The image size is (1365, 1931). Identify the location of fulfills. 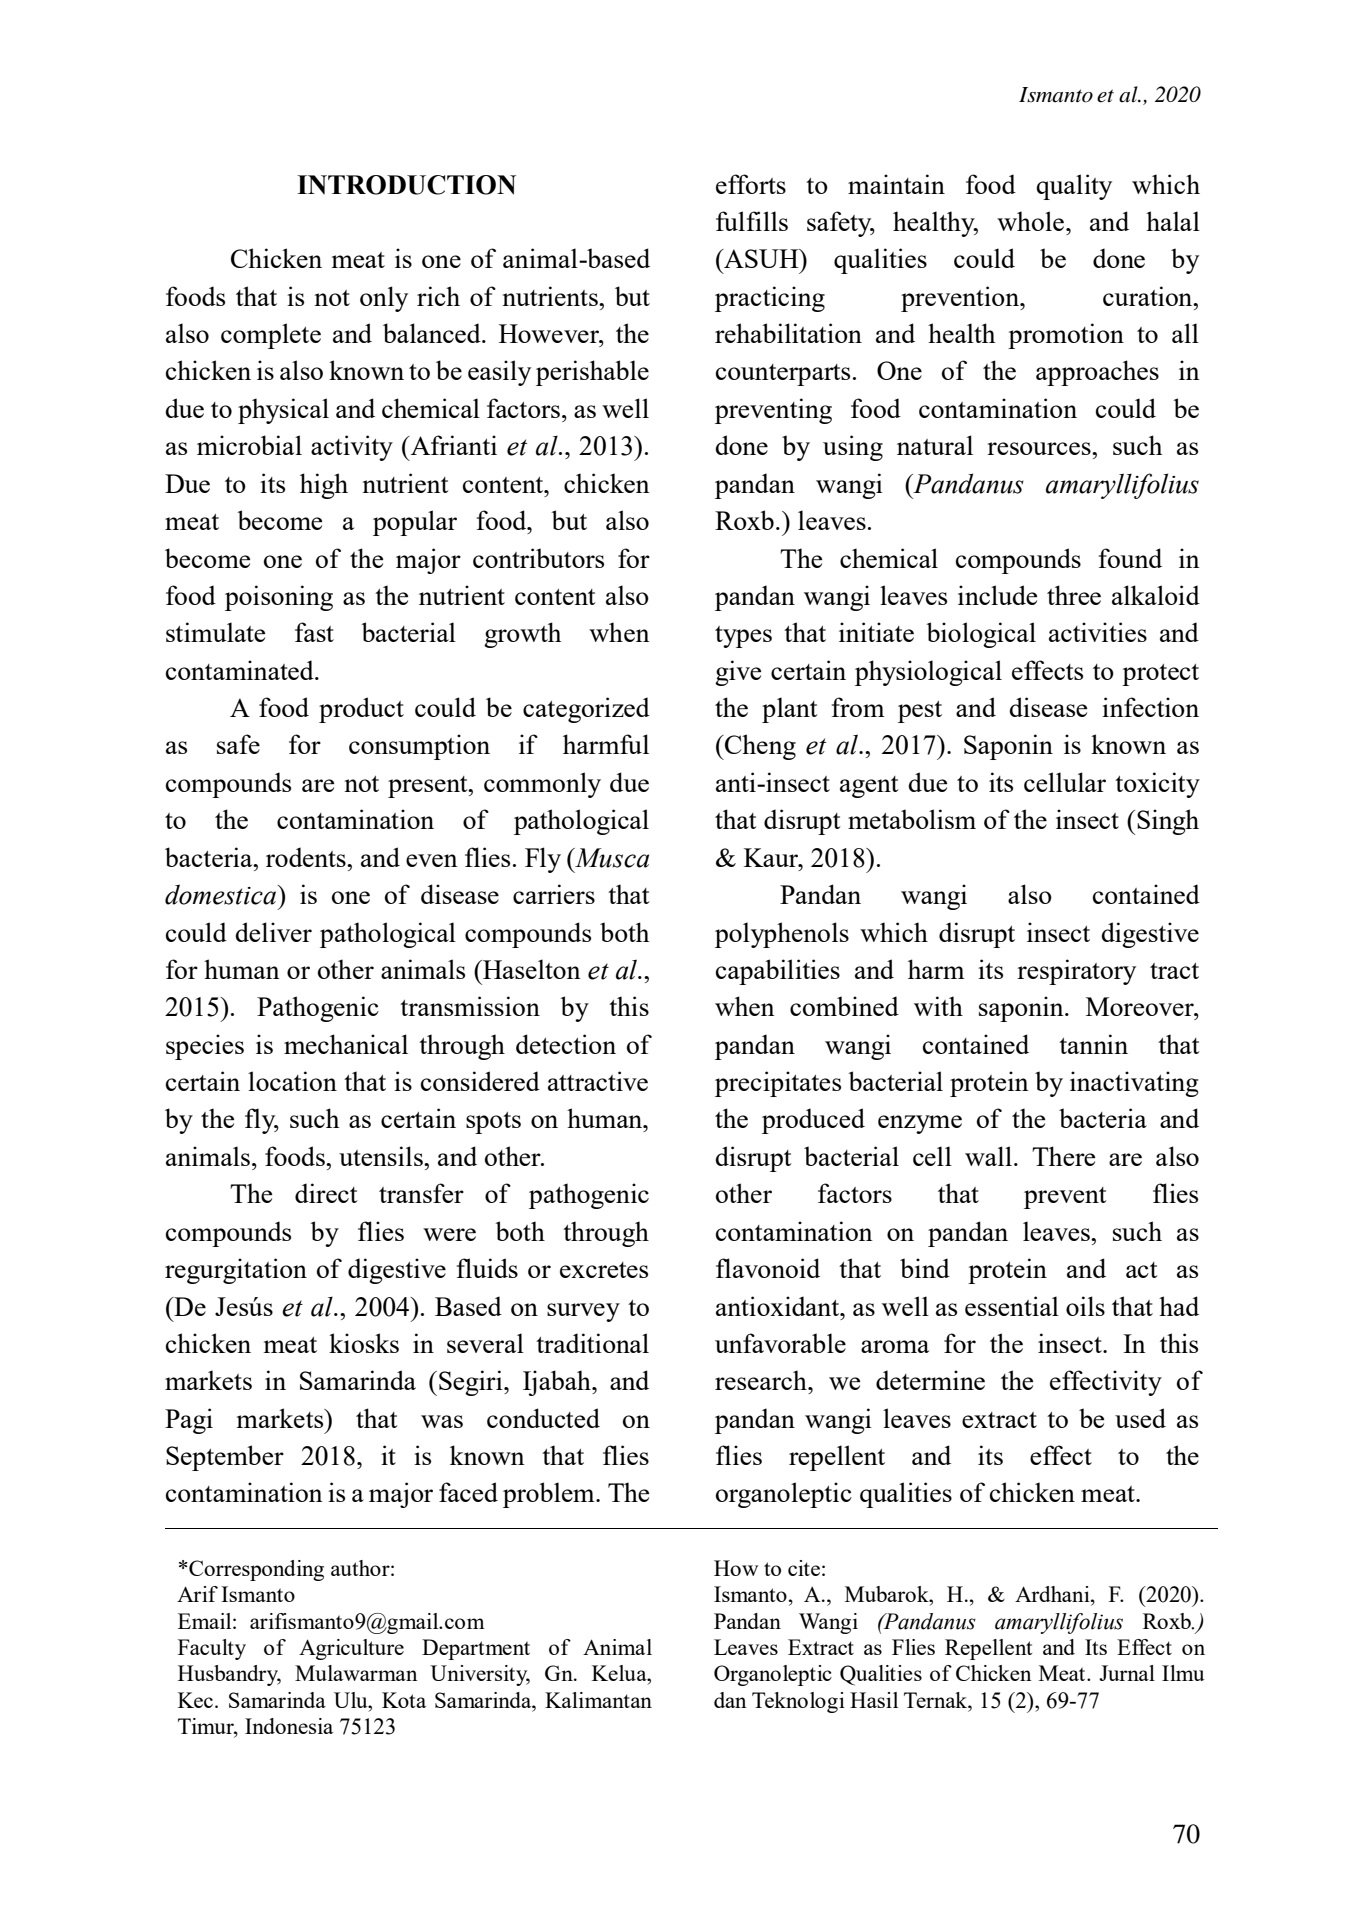
(752, 221).
